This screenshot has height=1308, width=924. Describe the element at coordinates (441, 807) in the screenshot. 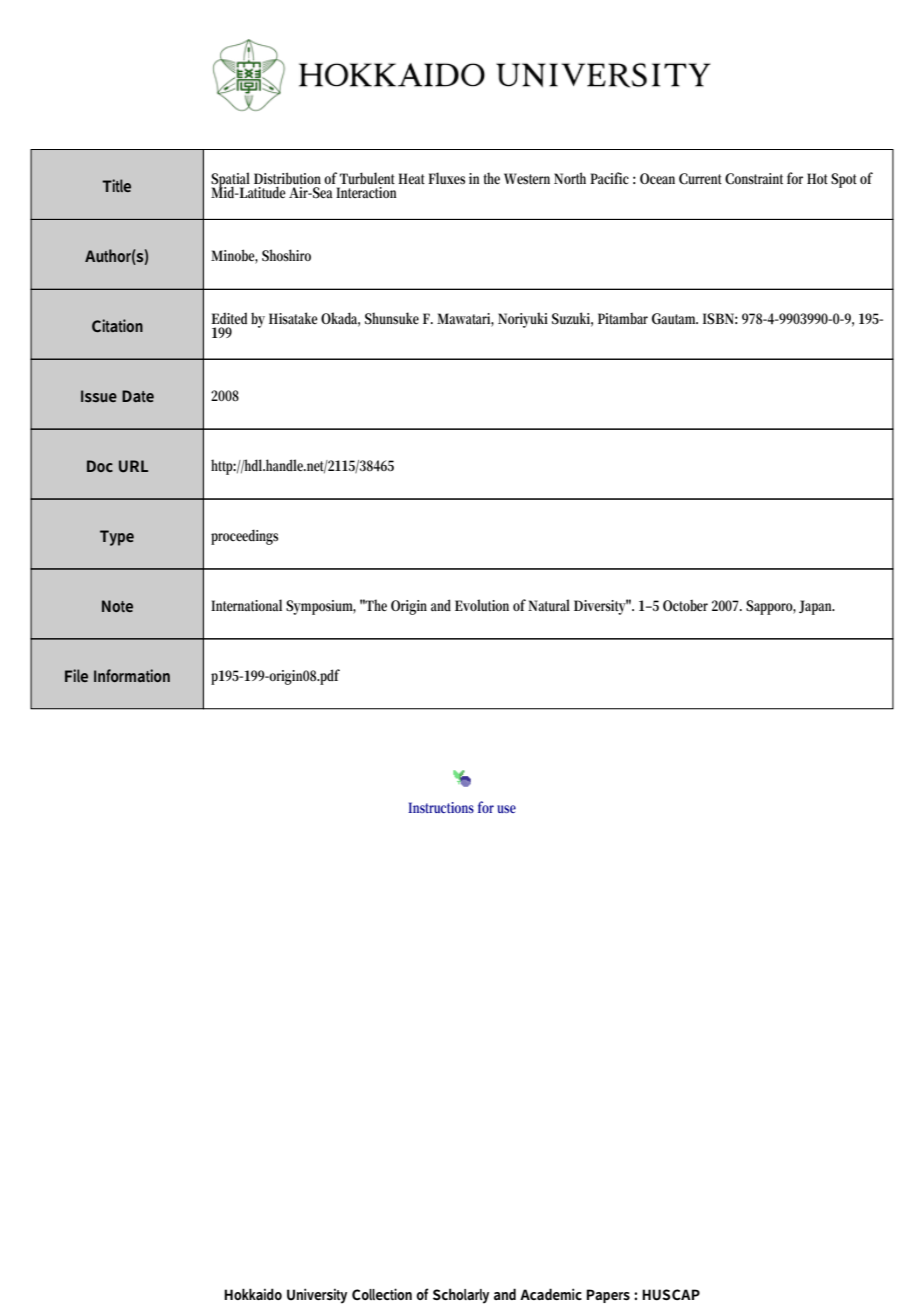

I see `Instructions` at that location.
